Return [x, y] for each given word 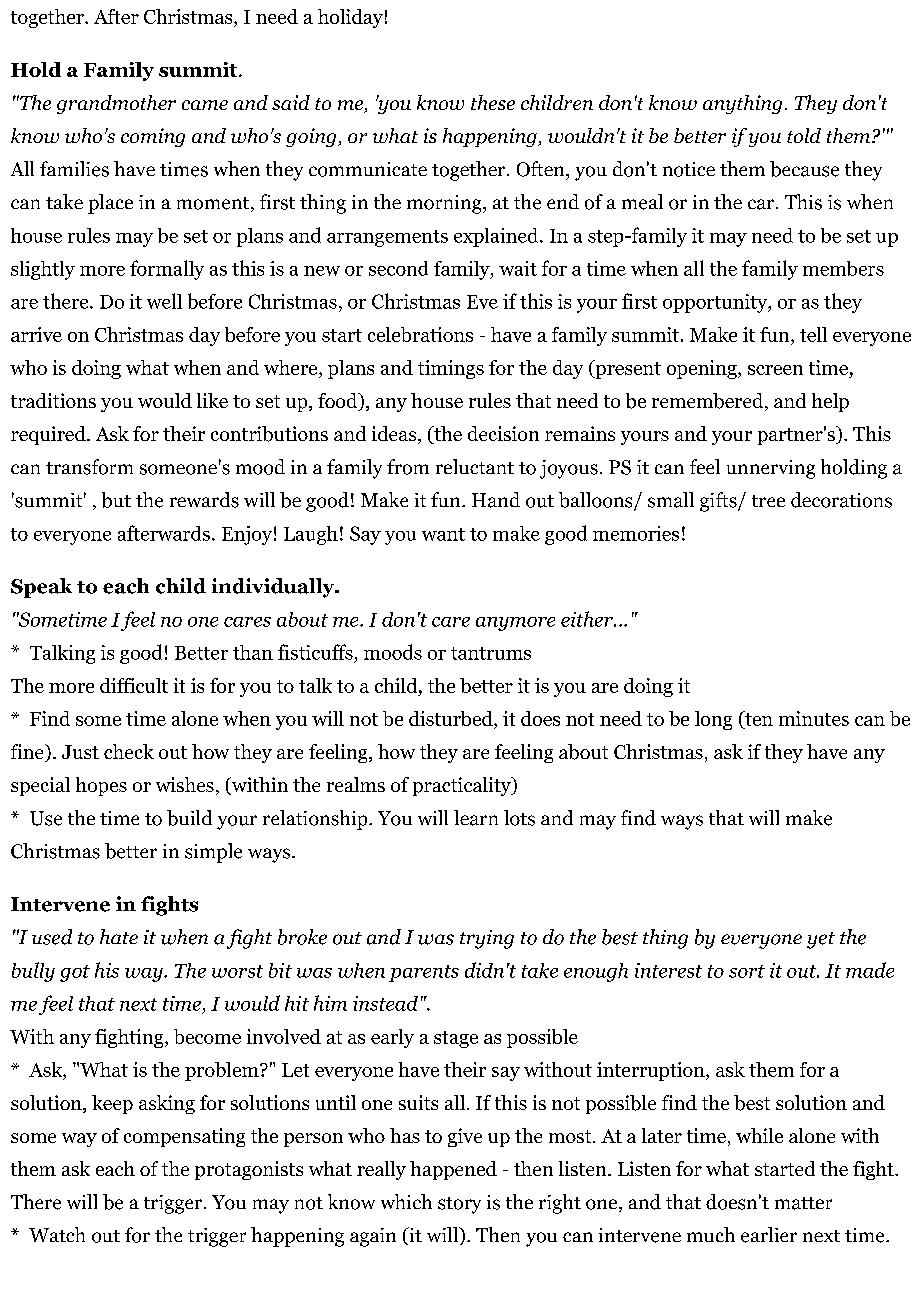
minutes [814, 718]
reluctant [475, 466]
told [804, 135]
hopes [101, 786]
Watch [57, 1234]
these [493, 102]
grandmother [116, 104]
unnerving [771, 469]
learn [476, 818]
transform [89, 467]
